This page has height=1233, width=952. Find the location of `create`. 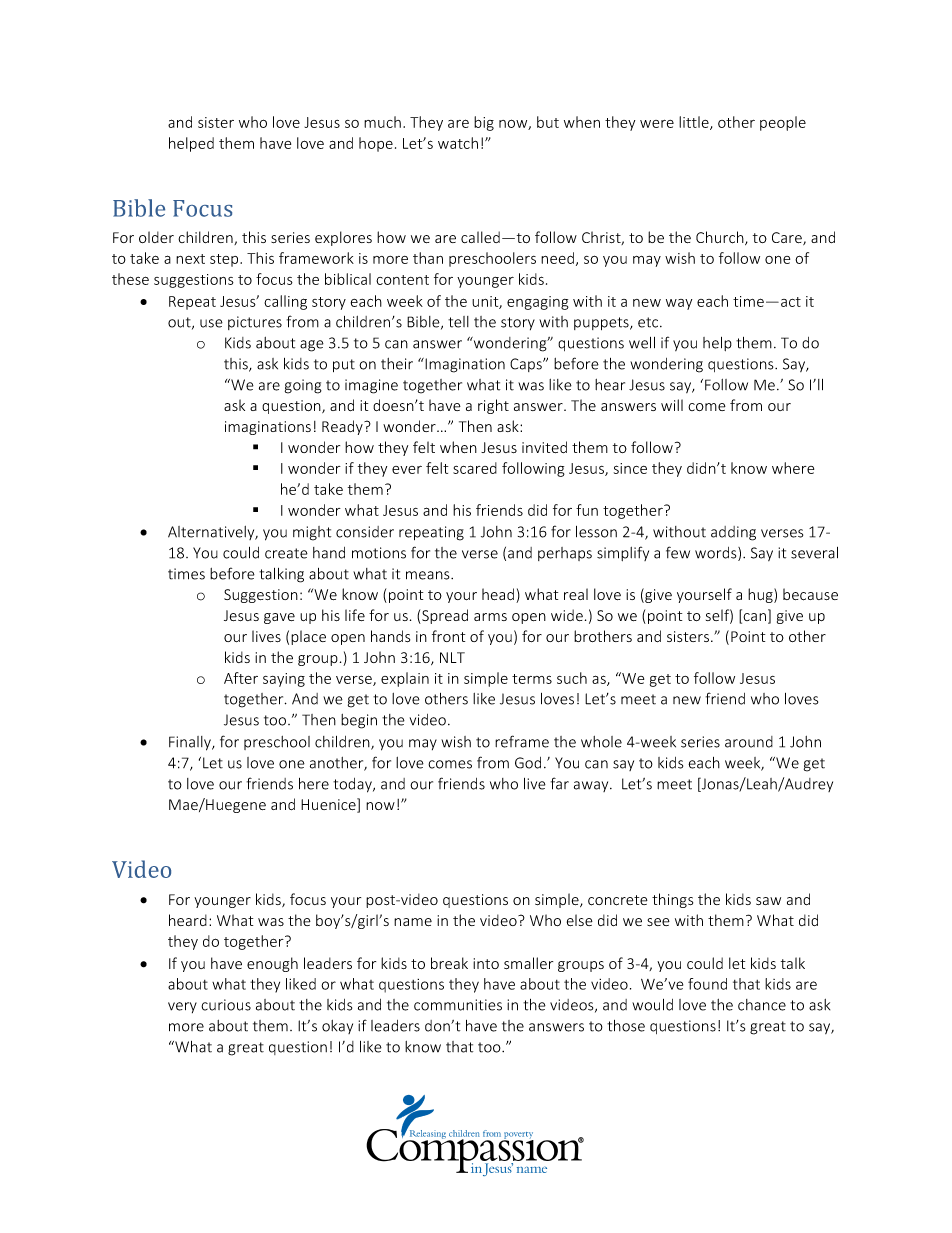

create is located at coordinates (286, 553).
